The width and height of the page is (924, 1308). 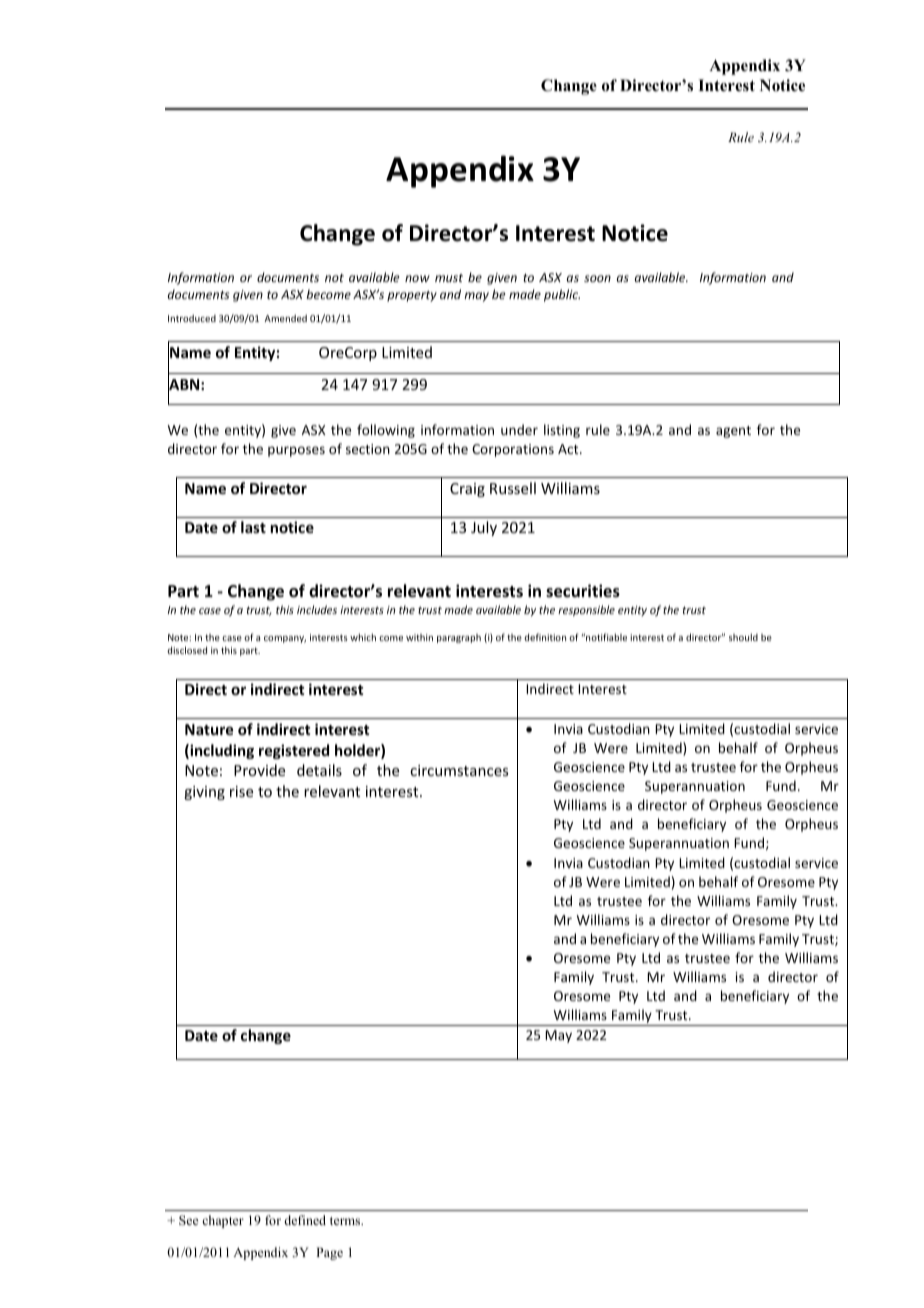 What do you see at coordinates (346, 1221) in the page?
I see `terms` at bounding box center [346, 1221].
